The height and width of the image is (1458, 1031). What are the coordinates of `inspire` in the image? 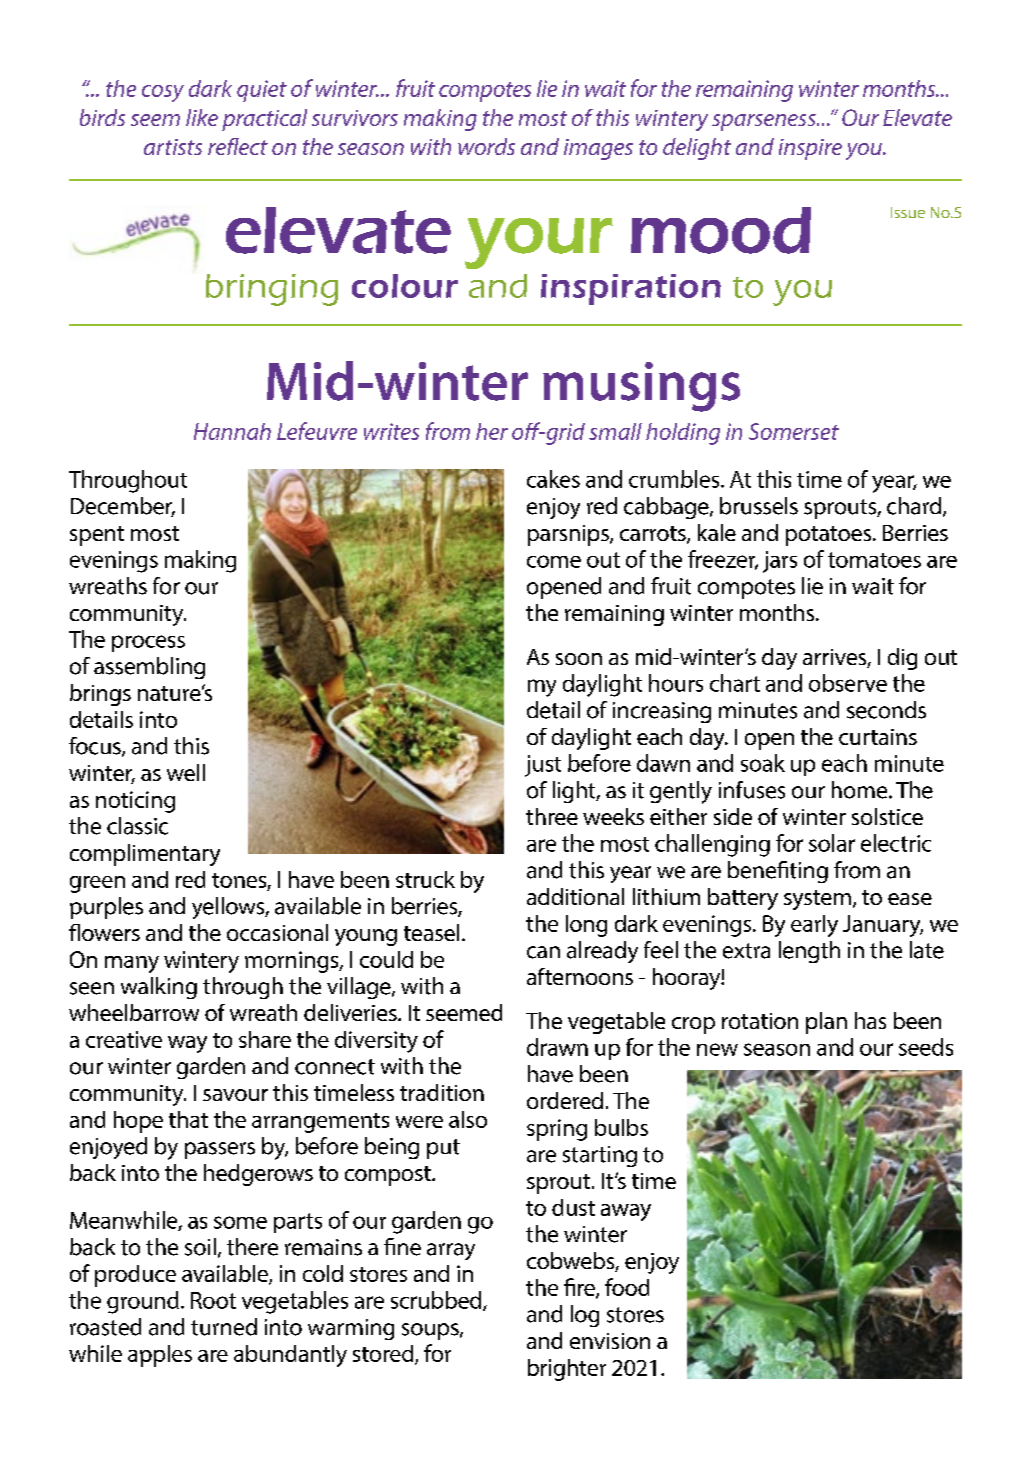 It's located at (810, 149).
